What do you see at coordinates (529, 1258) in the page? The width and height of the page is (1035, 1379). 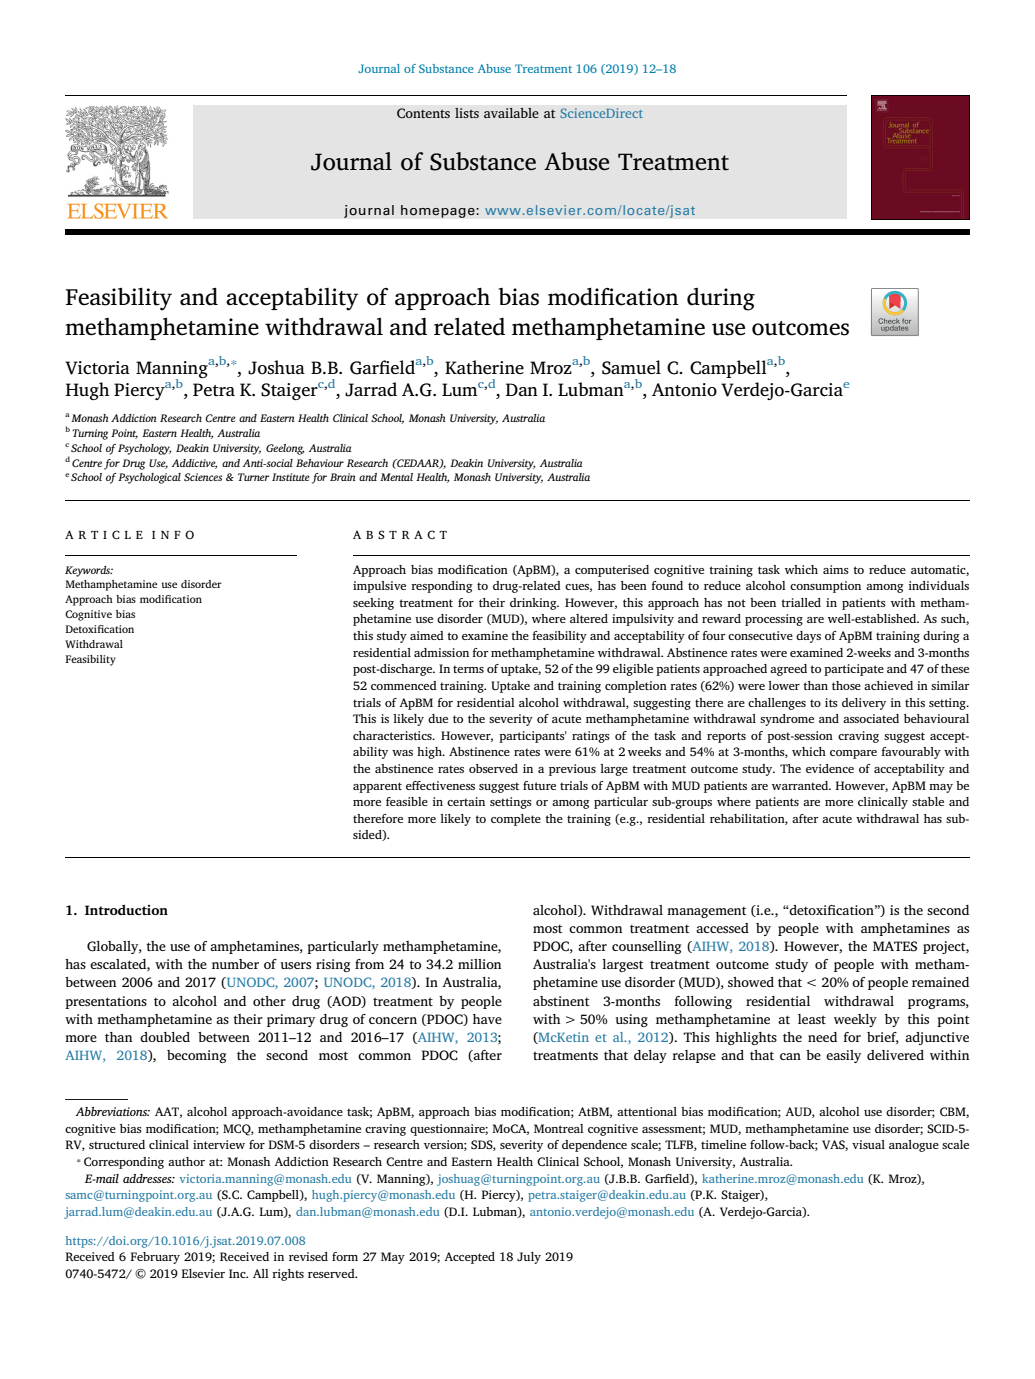 I see `July` at bounding box center [529, 1258].
